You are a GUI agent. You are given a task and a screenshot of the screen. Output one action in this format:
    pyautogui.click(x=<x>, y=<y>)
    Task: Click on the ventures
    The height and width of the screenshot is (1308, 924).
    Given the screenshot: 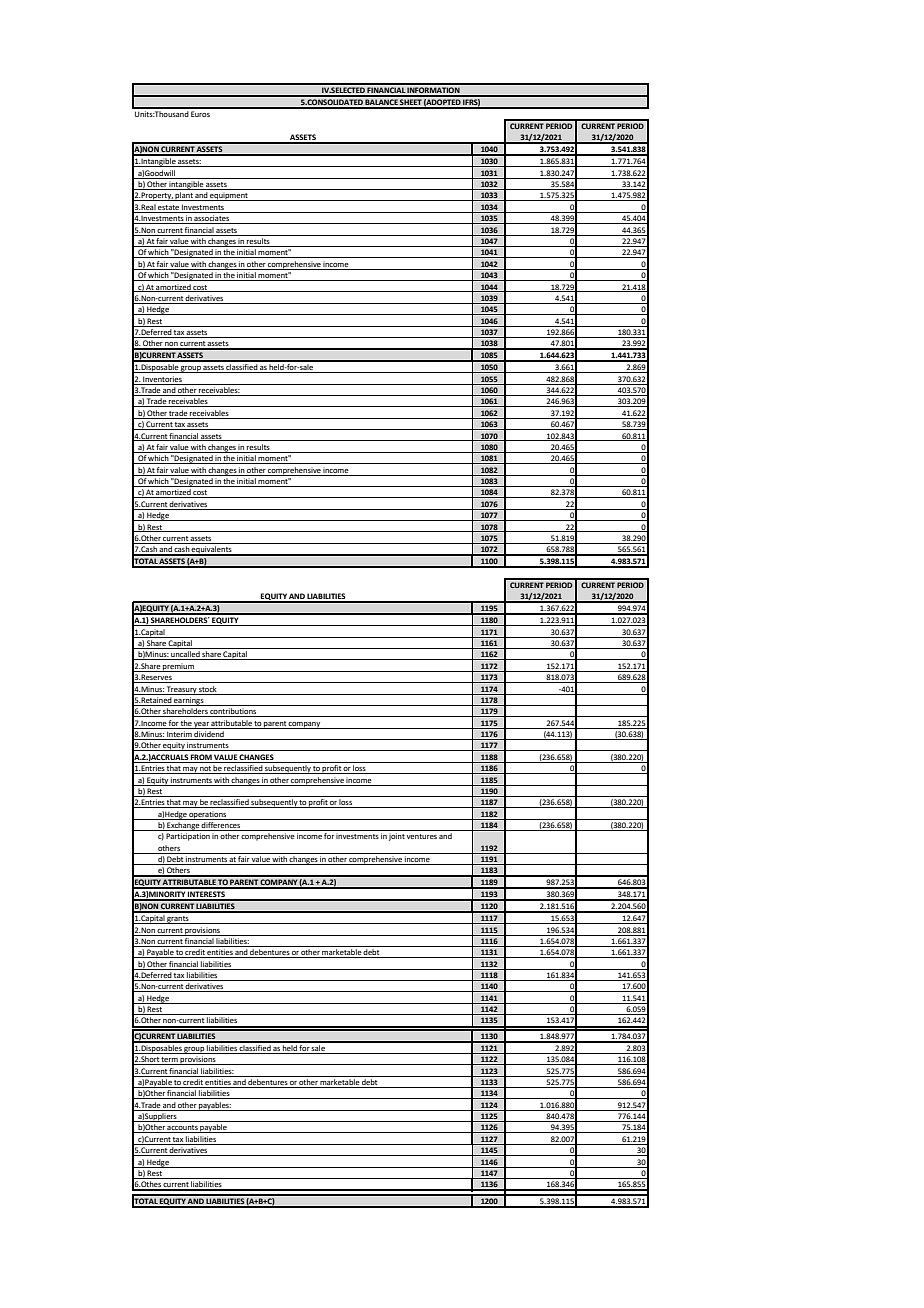 What is the action you would take?
    pyautogui.click(x=421, y=836)
